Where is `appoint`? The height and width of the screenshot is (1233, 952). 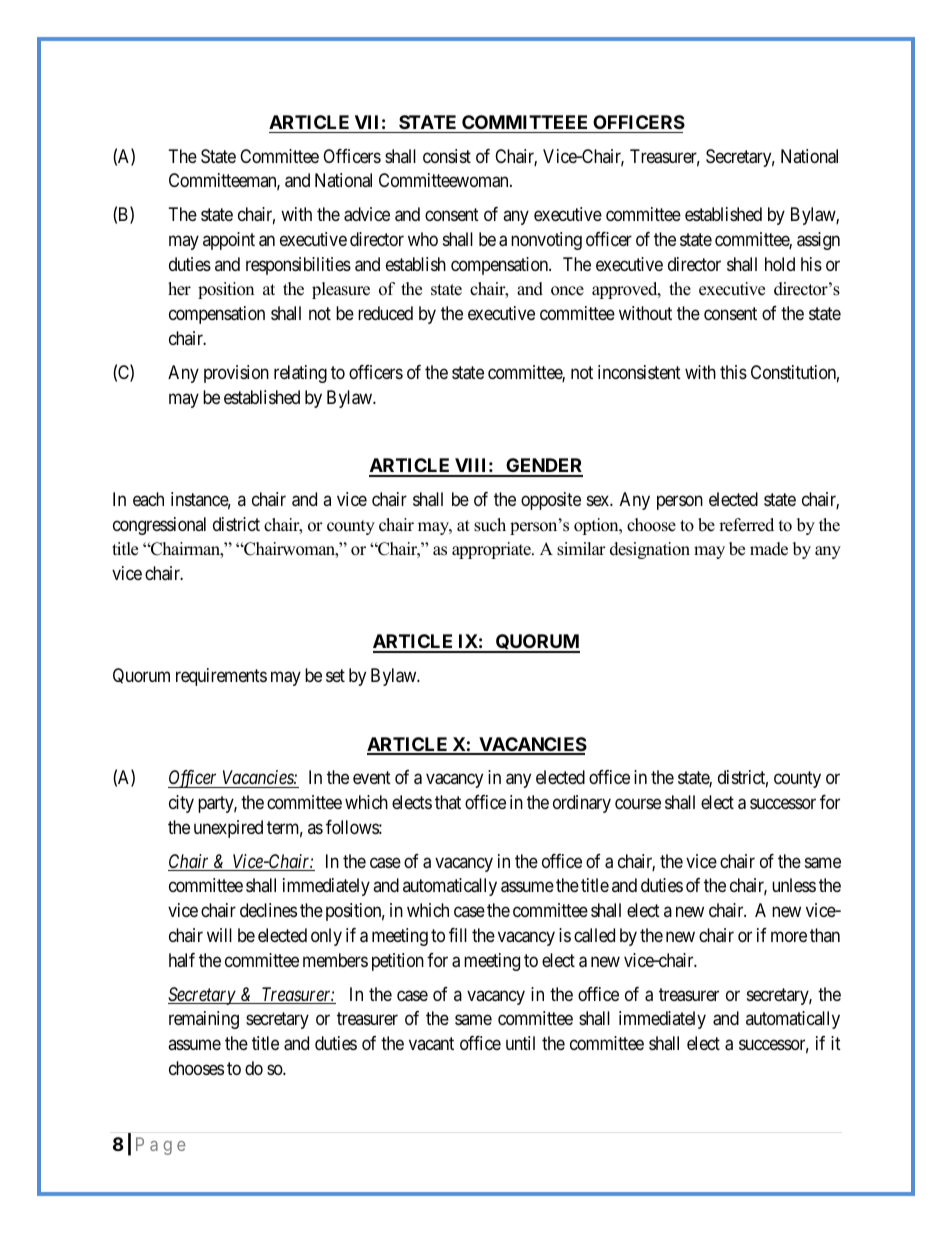
appoint is located at coordinates (229, 241).
